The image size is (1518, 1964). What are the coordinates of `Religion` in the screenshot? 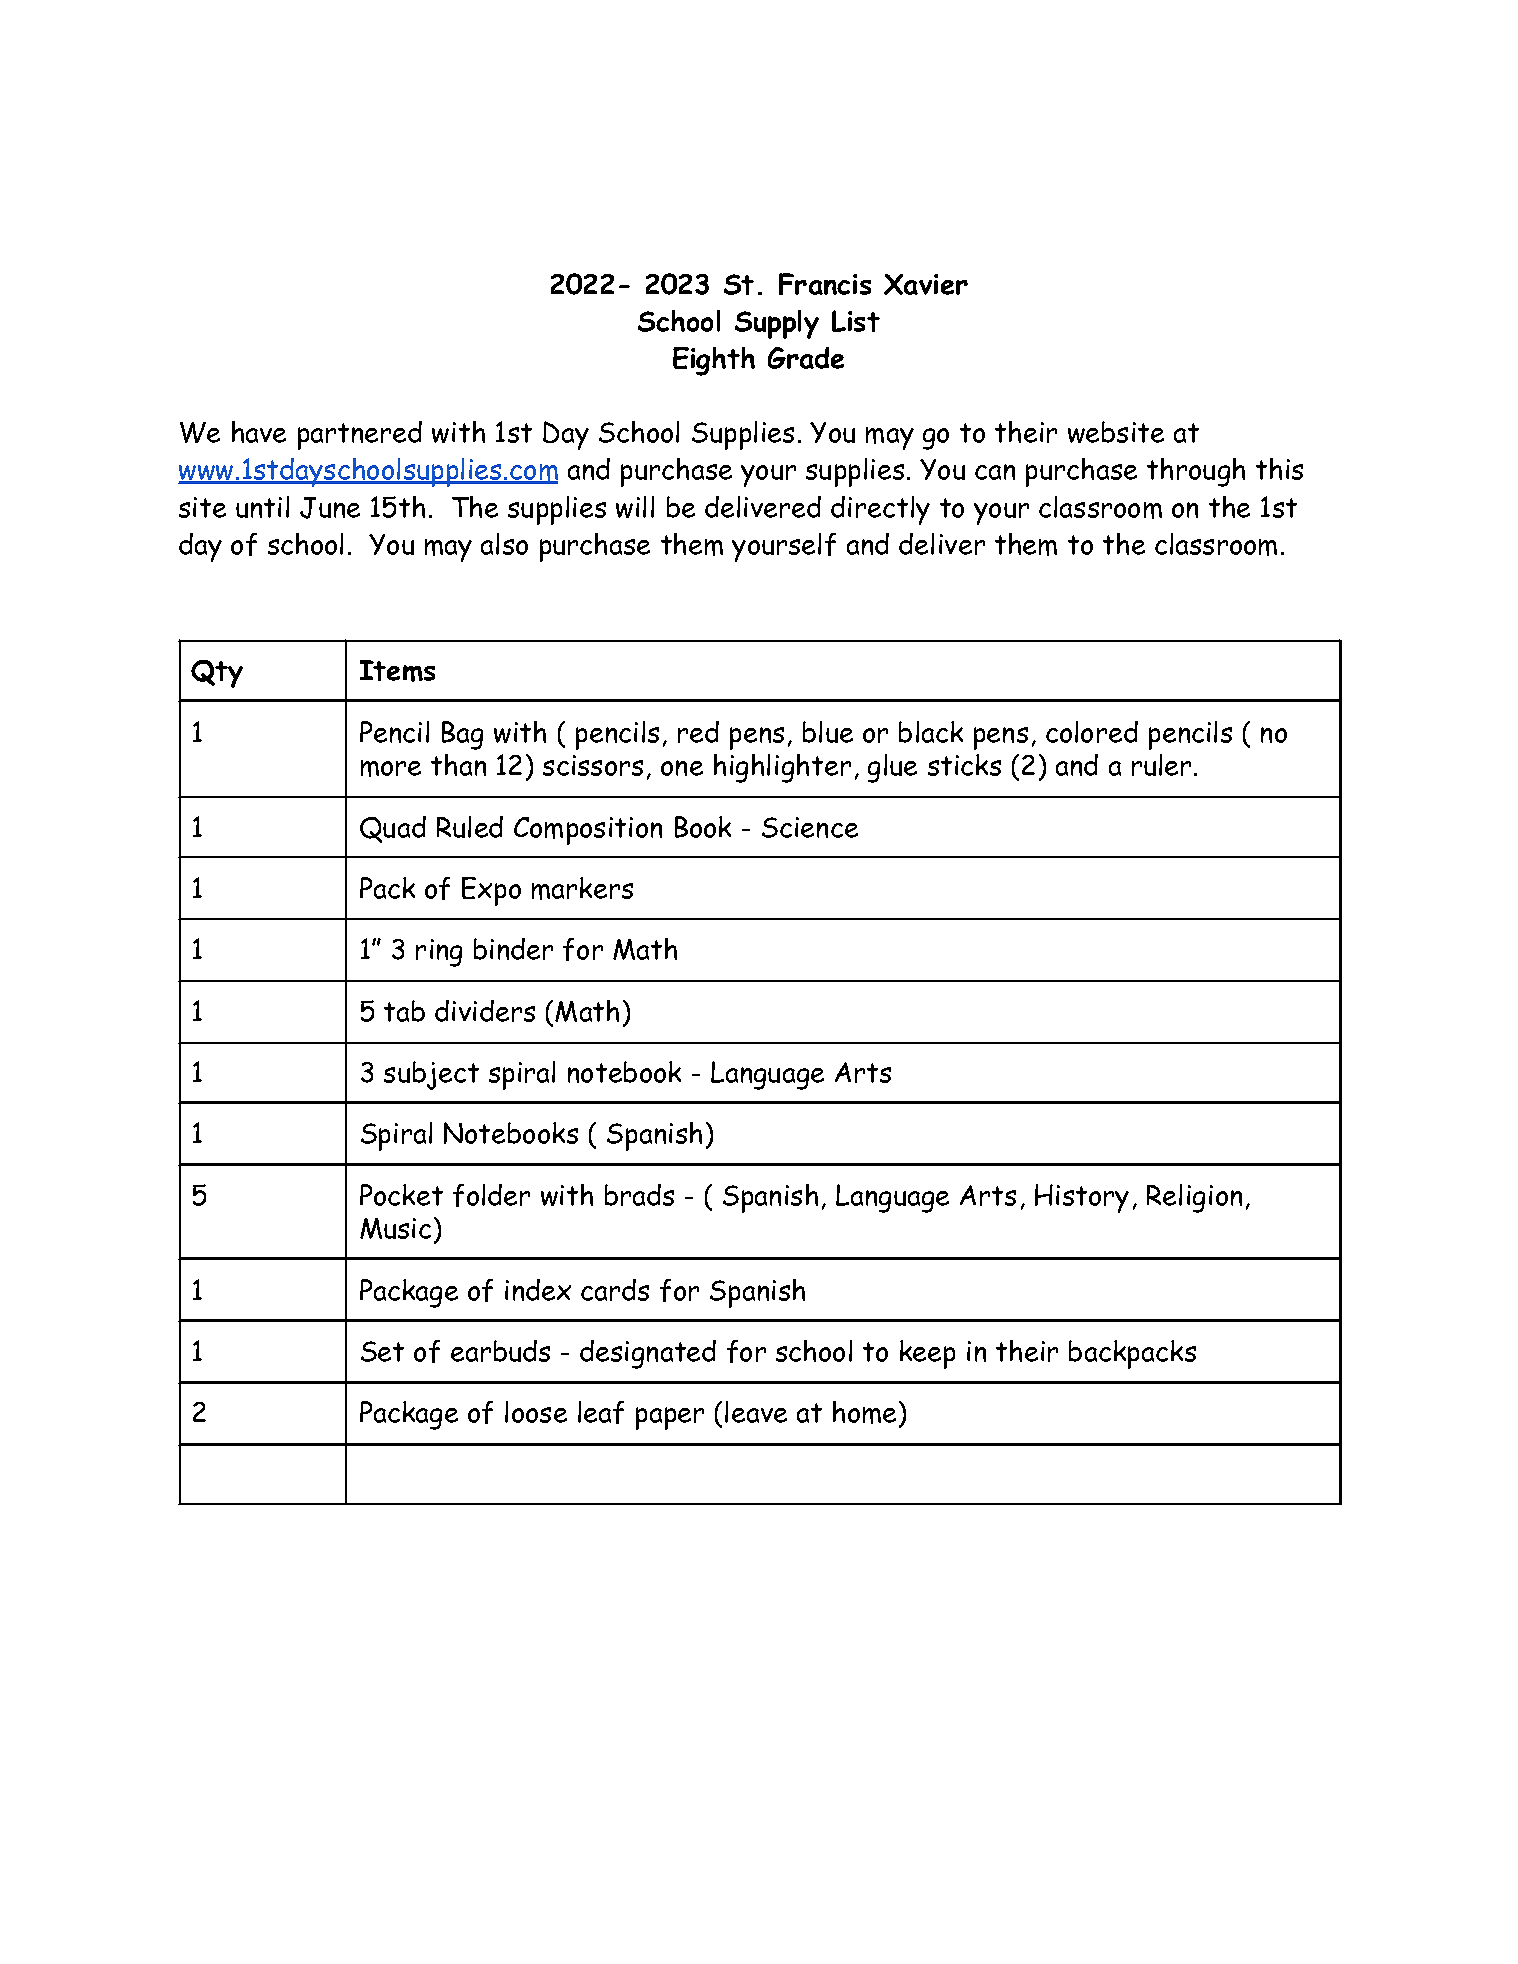 It's located at (1194, 1198).
